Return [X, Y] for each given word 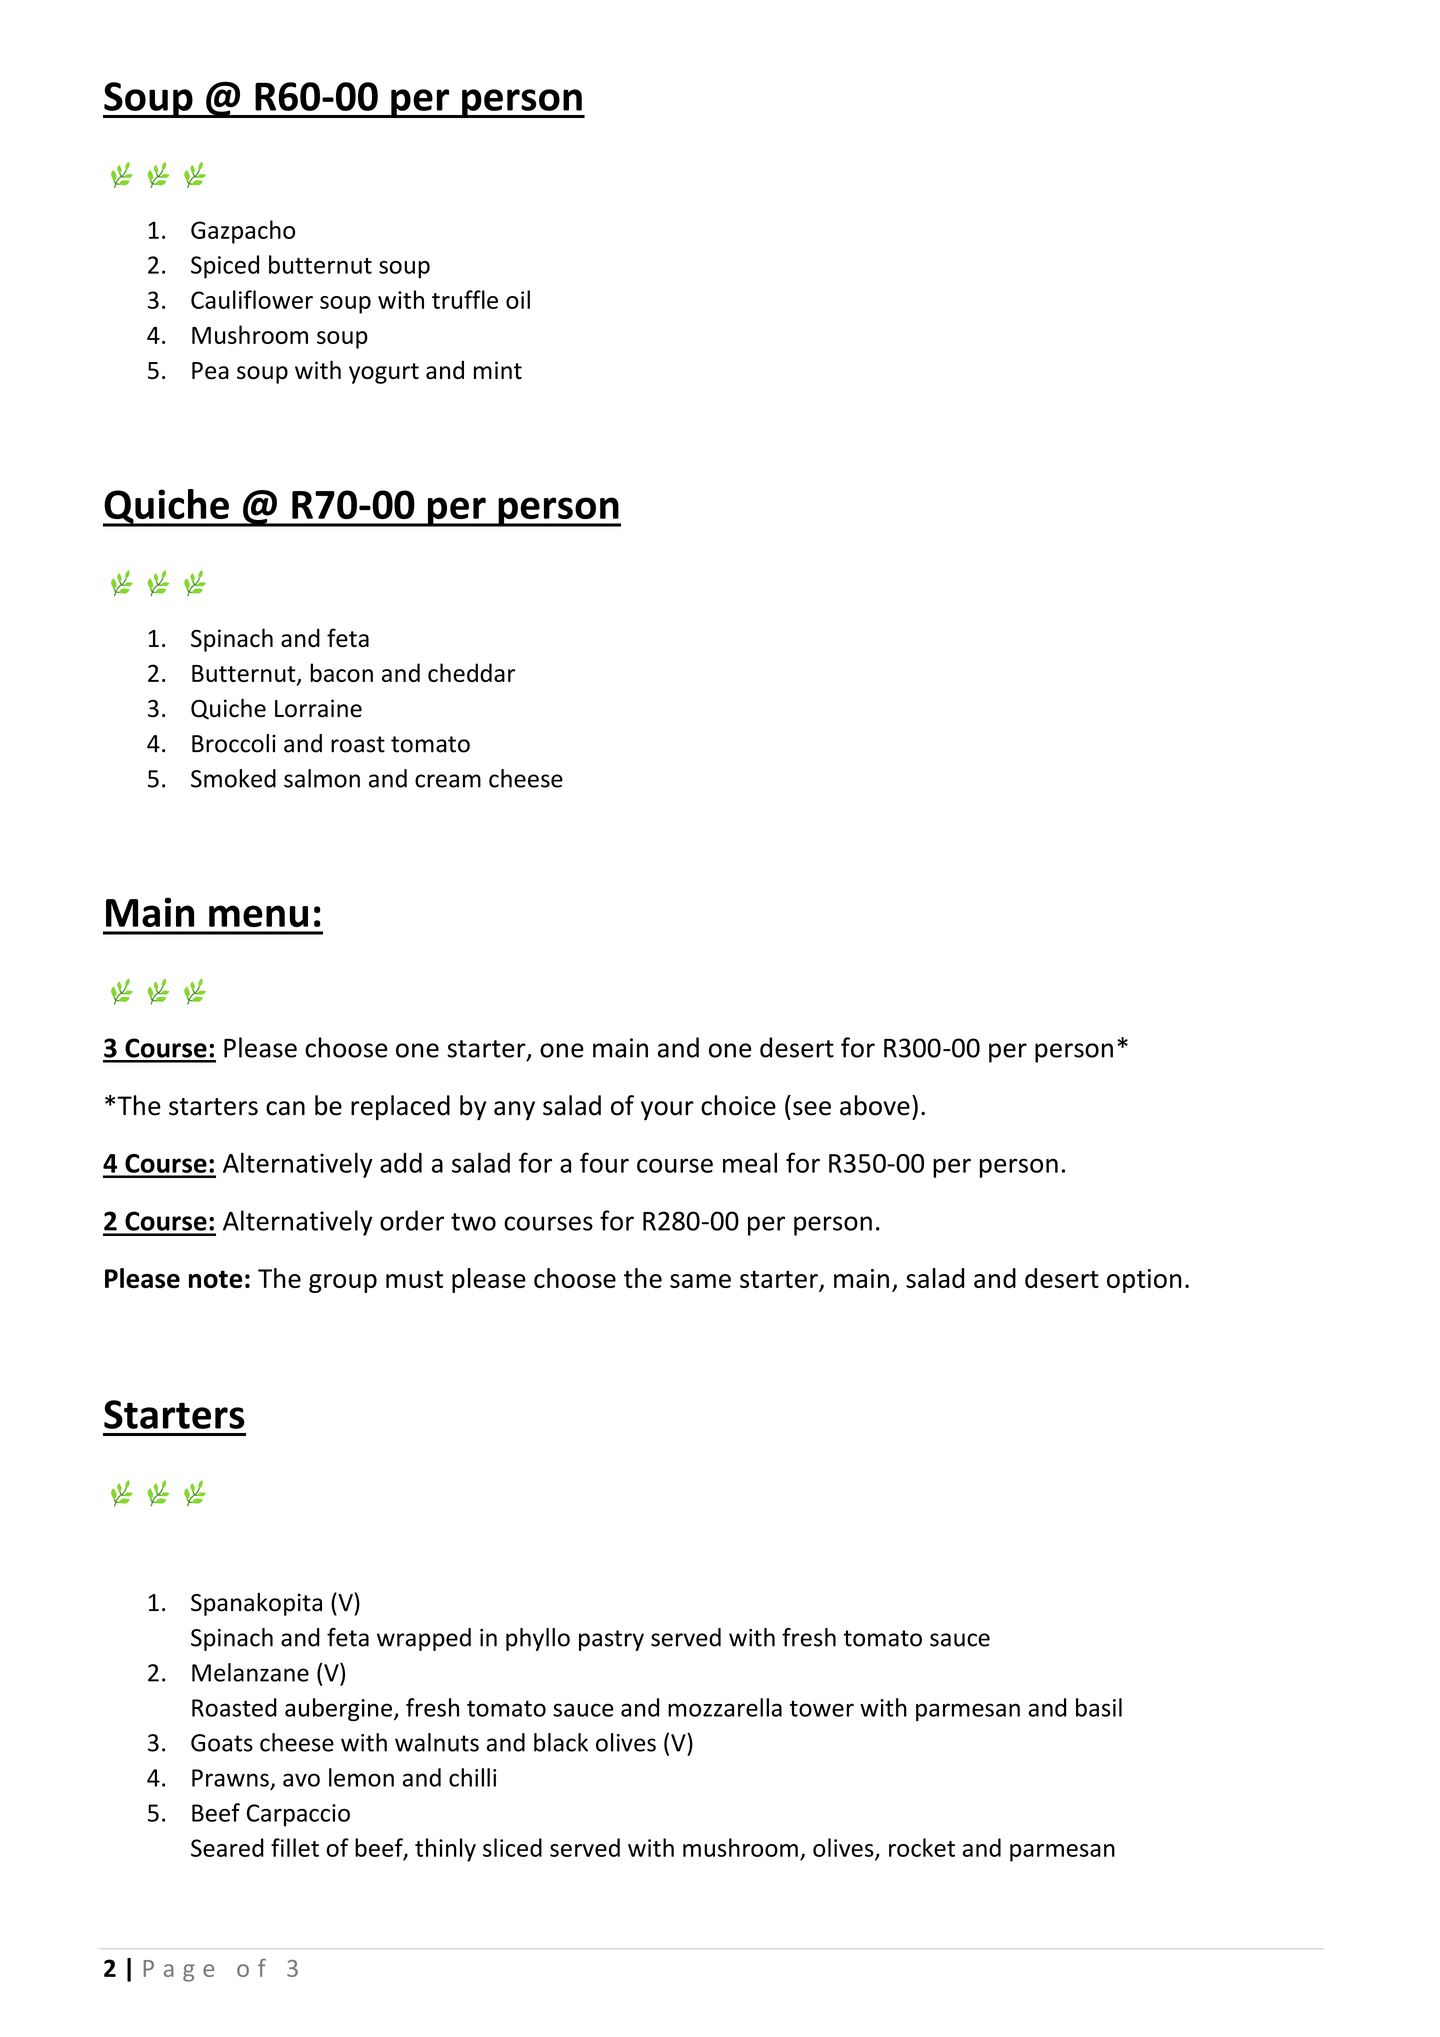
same [700, 1281]
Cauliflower [252, 299]
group [343, 1283]
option [1144, 1281]
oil [518, 299]
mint [498, 370]
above [875, 1105]
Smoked [233, 778]
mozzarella [725, 1707]
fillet [295, 1847]
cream [448, 781]
